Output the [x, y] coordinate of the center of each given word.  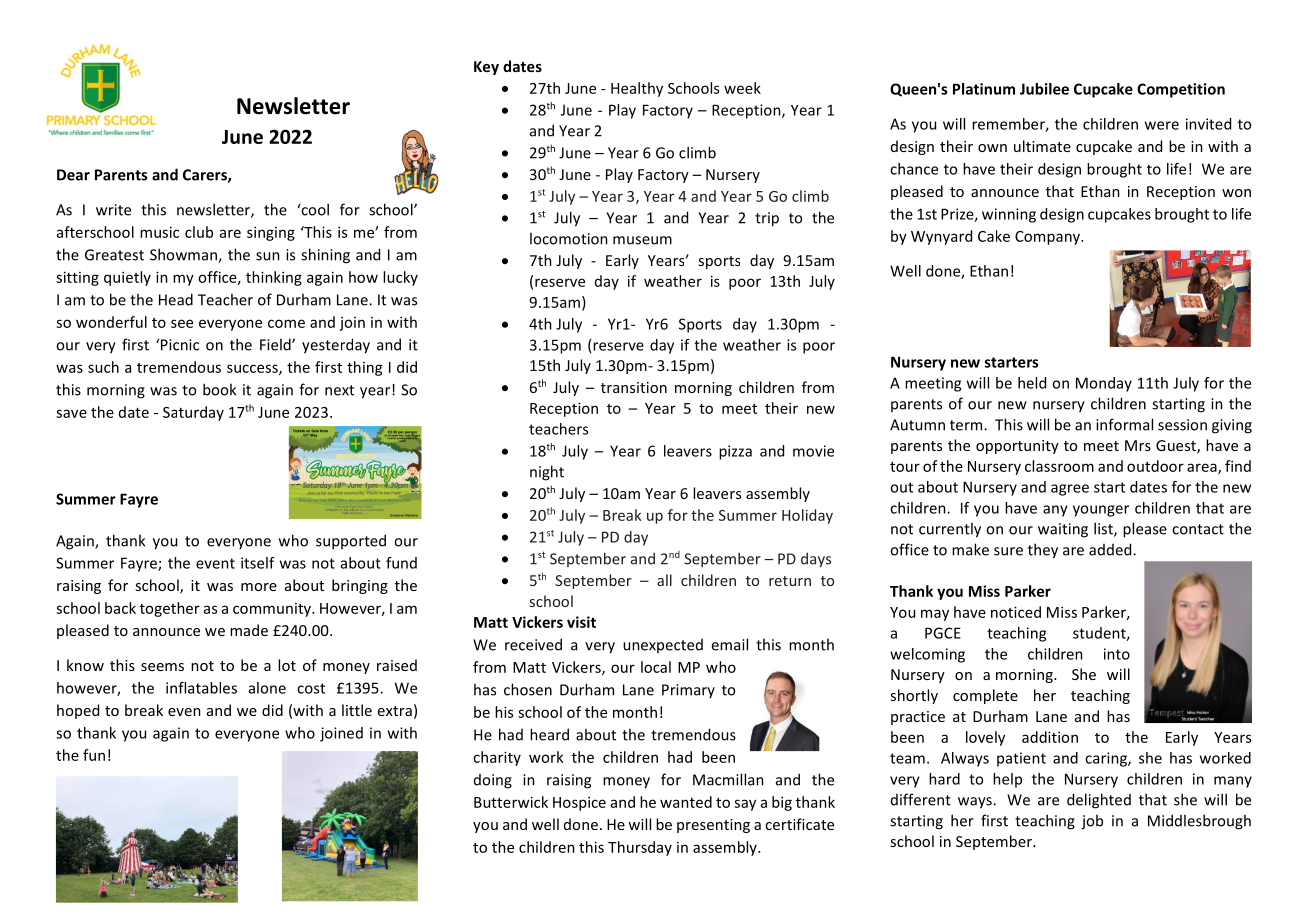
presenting [713, 826]
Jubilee [1044, 89]
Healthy [637, 89]
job [1092, 822]
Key [486, 68]
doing [493, 781]
